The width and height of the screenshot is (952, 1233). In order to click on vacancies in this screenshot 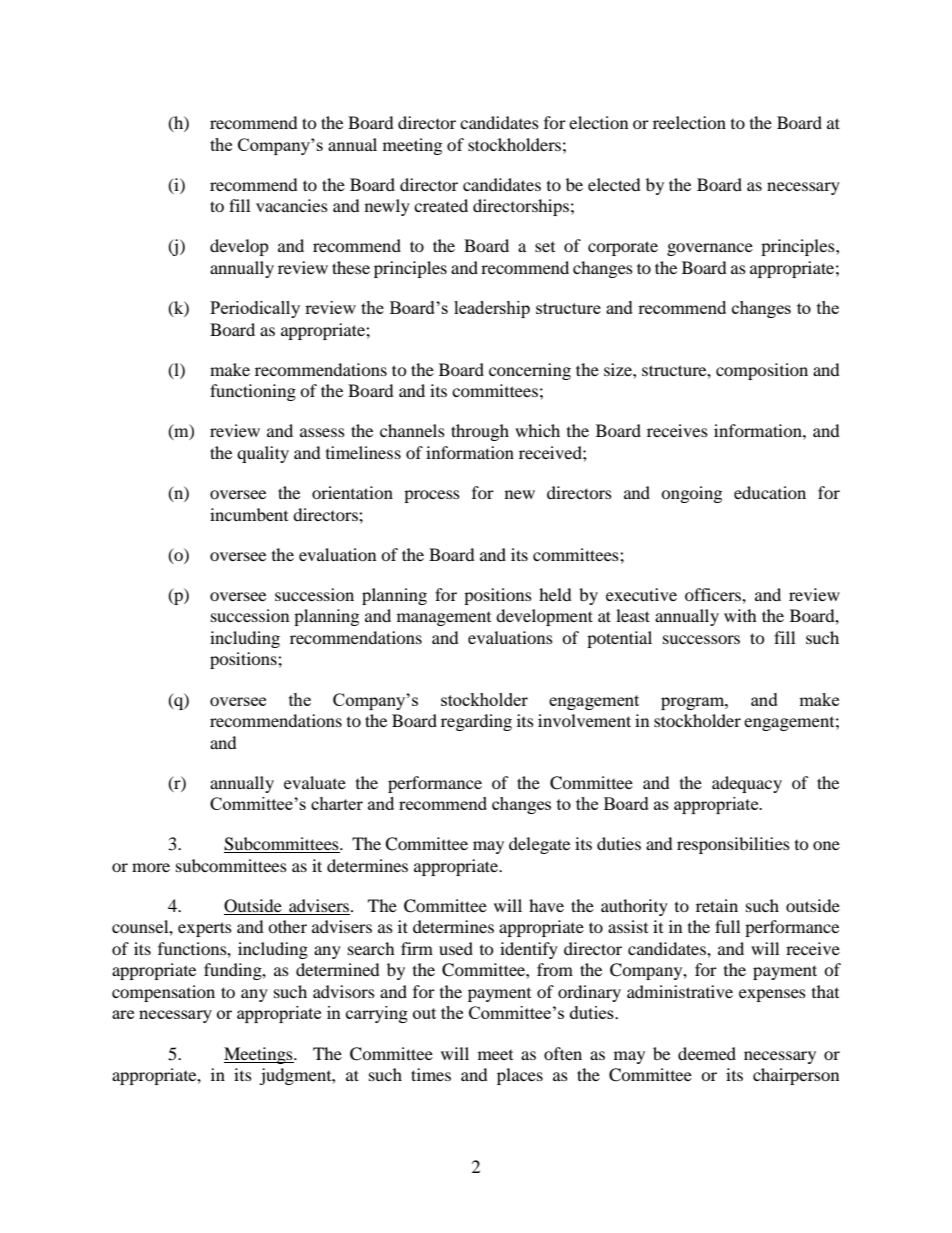, I will do `click(292, 205)`.
